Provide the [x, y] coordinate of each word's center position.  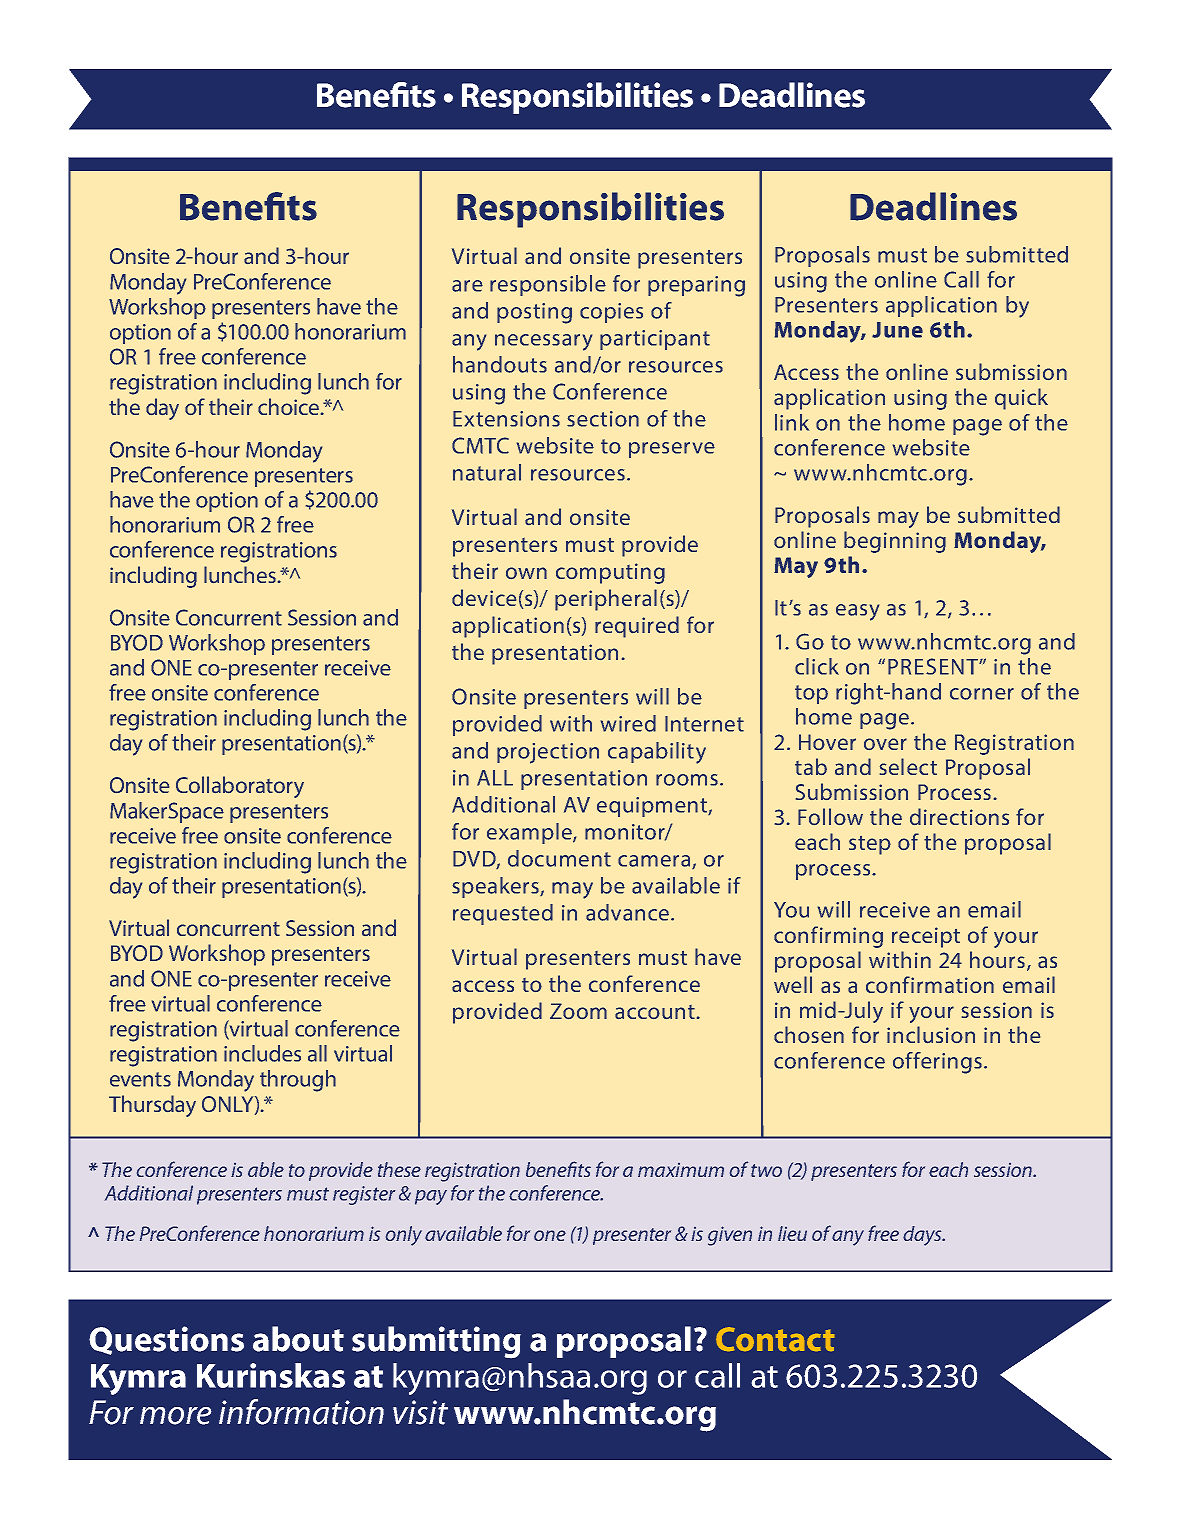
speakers [496, 887]
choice [290, 406]
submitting [436, 1342]
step [870, 845]
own [526, 573]
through [298, 1081]
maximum [681, 1170]
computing [610, 573]
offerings [937, 1063]
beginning [895, 542]
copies [611, 313]
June [897, 330]
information [301, 1412]
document [559, 858]
